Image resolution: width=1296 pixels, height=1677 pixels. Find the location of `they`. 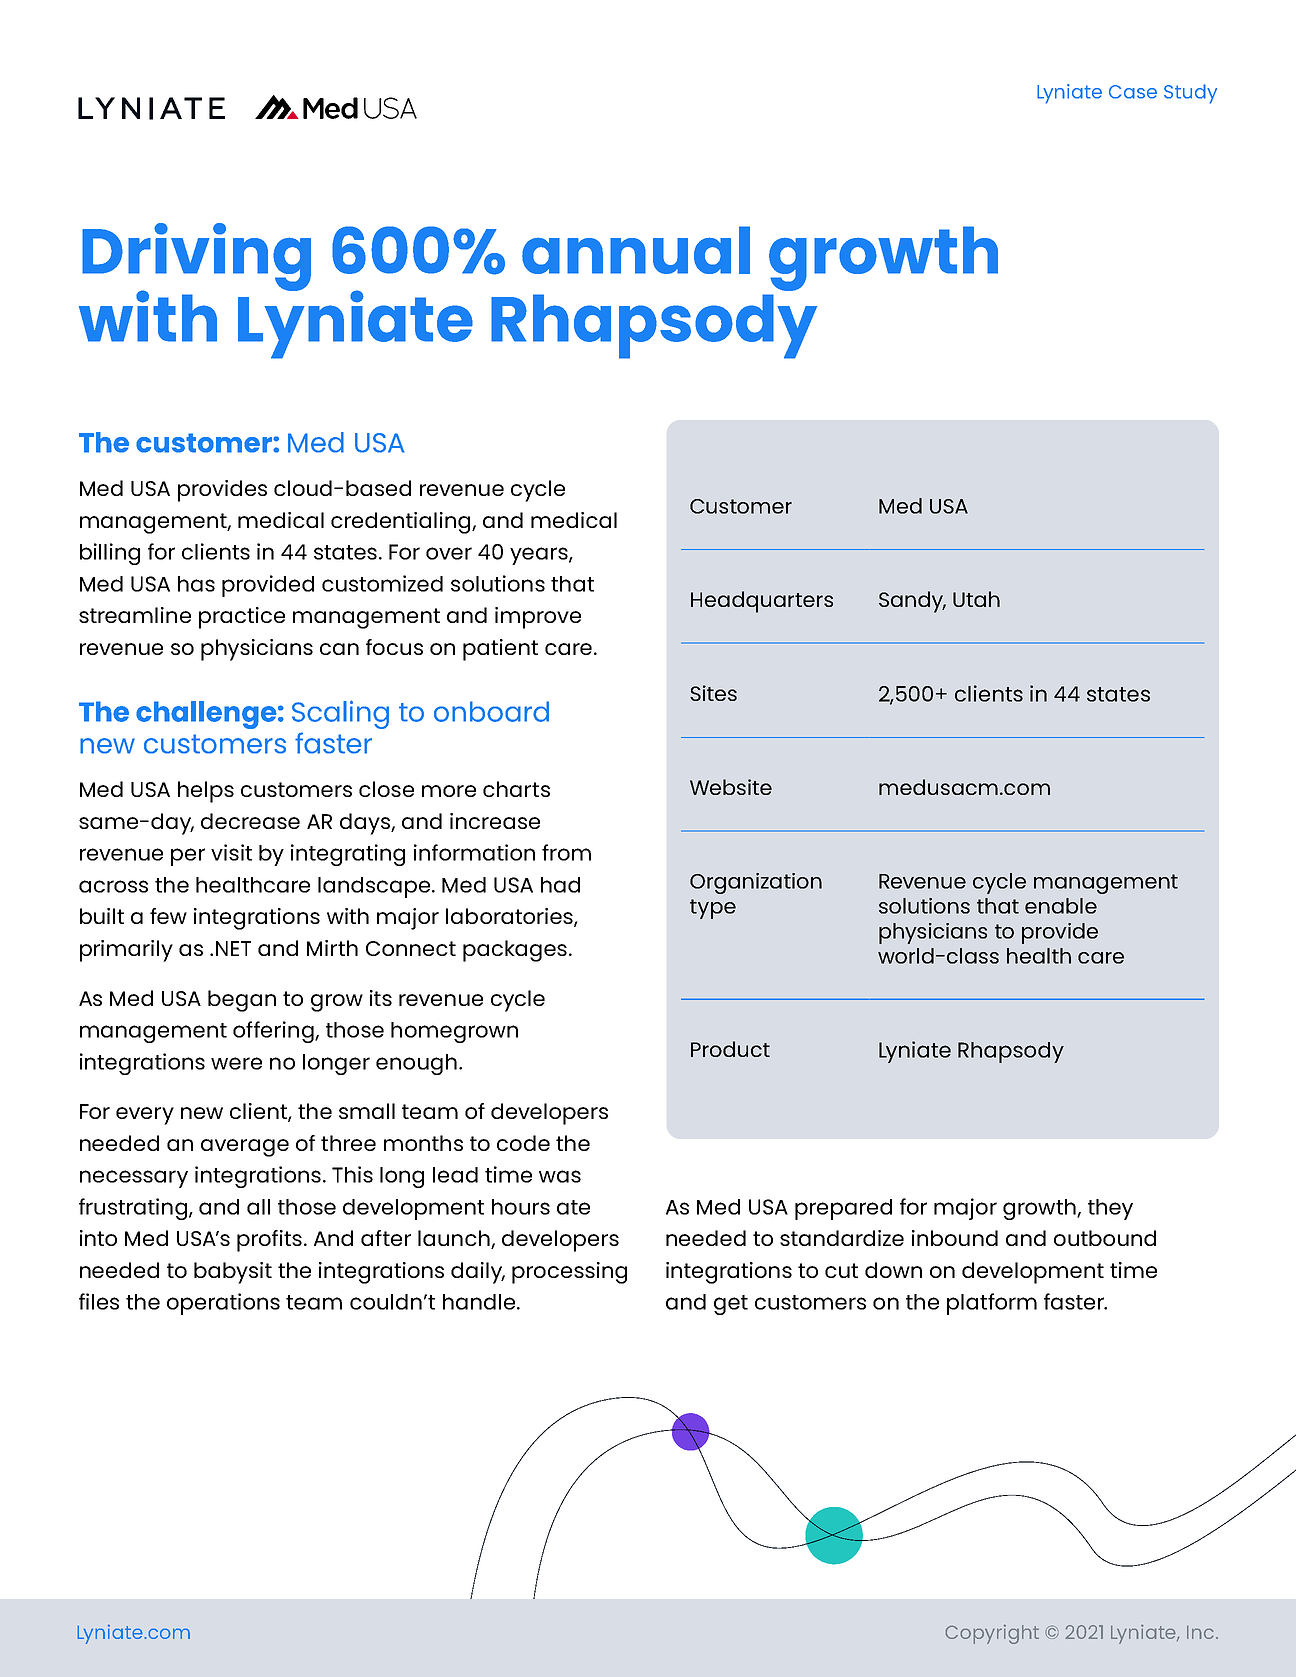

they is located at coordinates (1110, 1209).
